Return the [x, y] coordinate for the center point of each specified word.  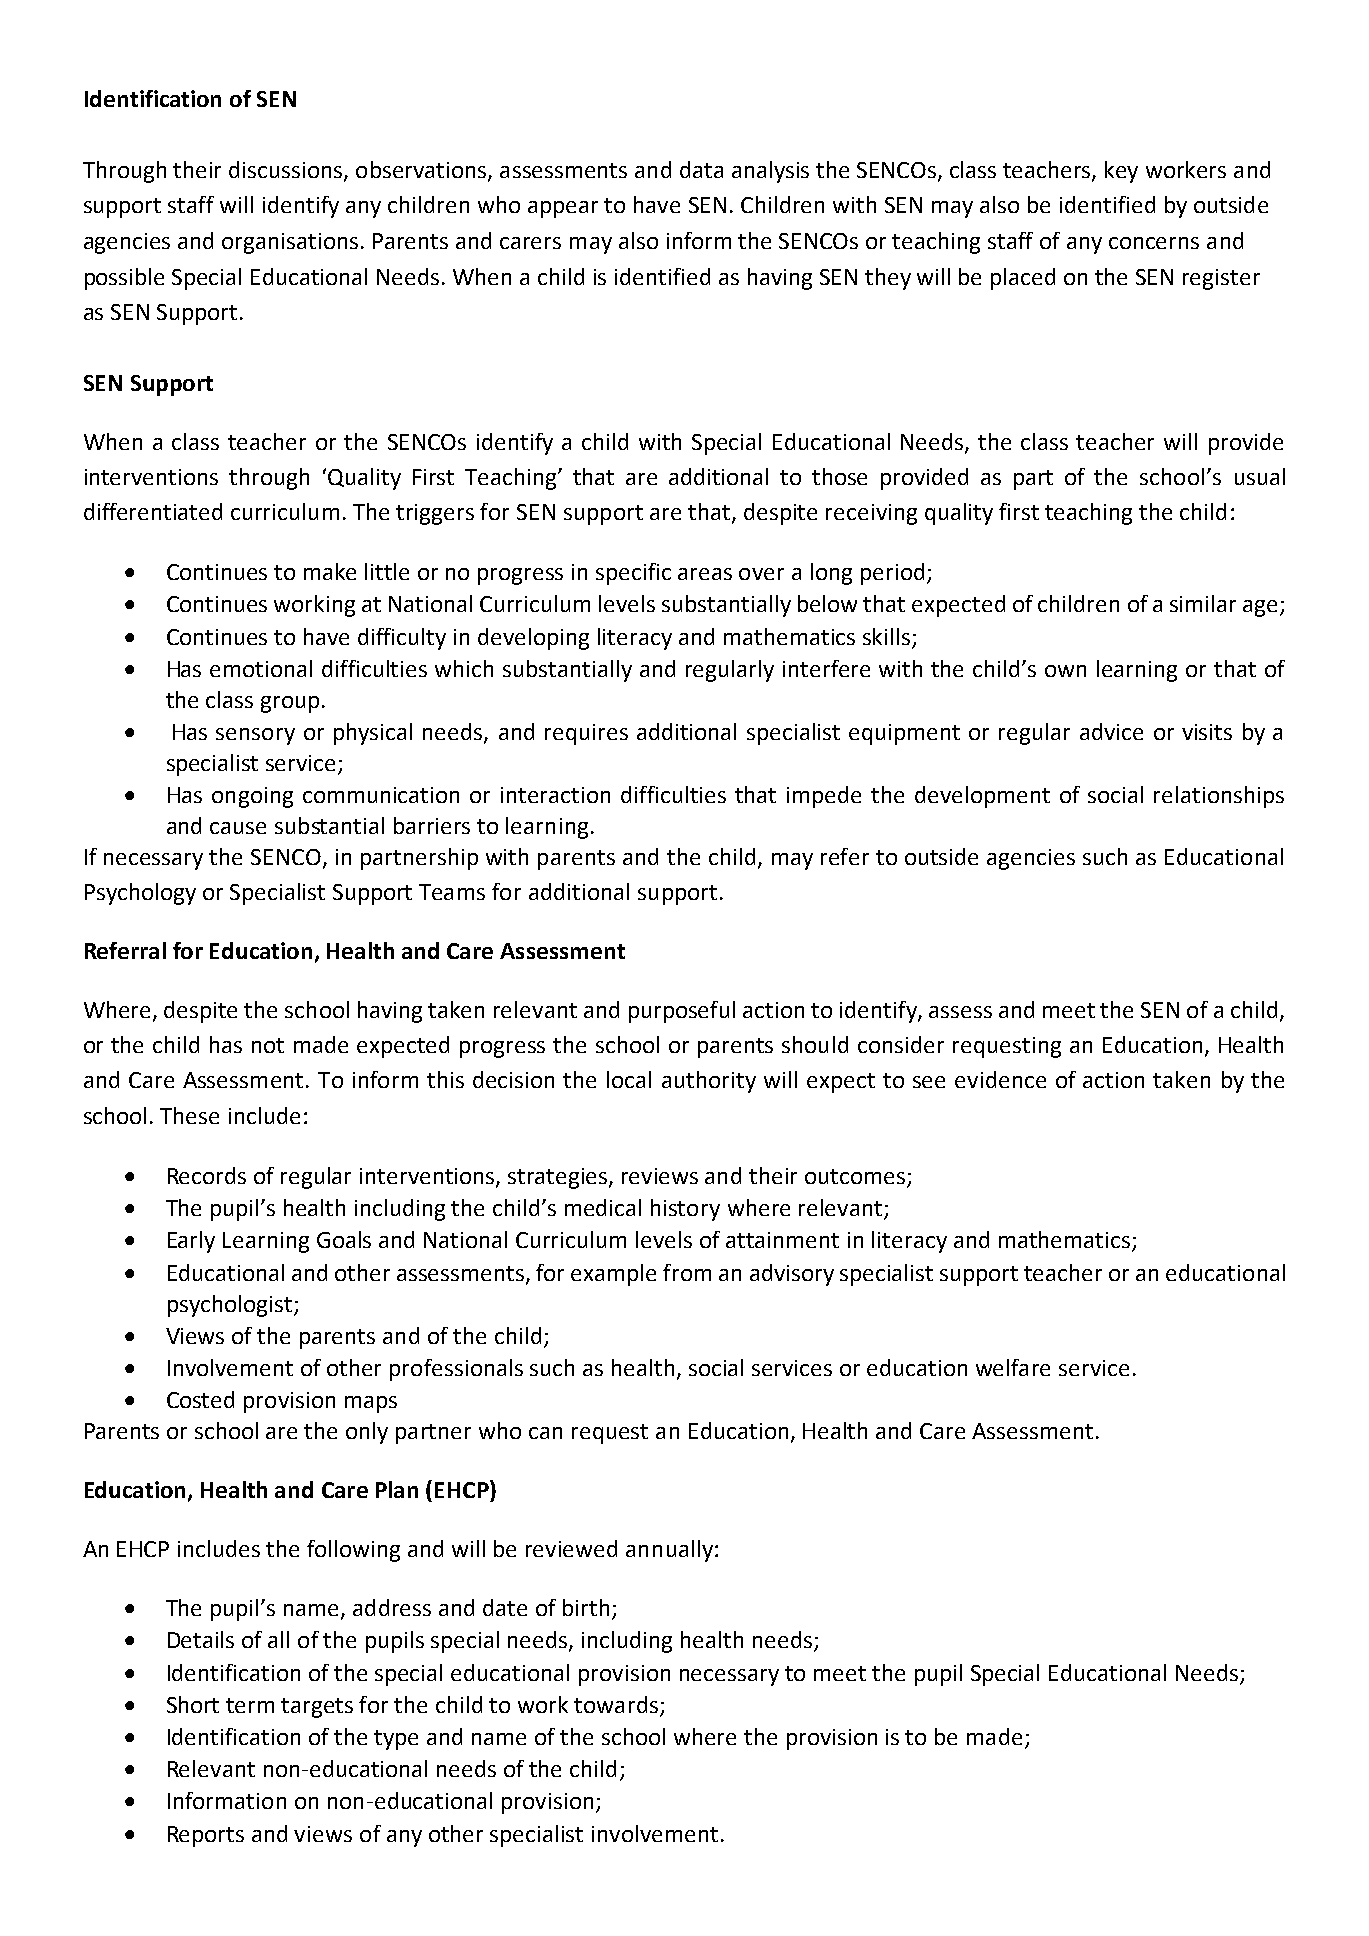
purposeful [682, 1012]
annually [669, 1551]
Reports [206, 1836]
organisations [290, 243]
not [268, 1045]
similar [1203, 603]
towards [617, 1706]
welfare [1013, 1367]
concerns [1154, 243]
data [701, 169]
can [545, 1433]
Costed [200, 1399]
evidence [1000, 1079]
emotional [261, 668]
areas [705, 574]
